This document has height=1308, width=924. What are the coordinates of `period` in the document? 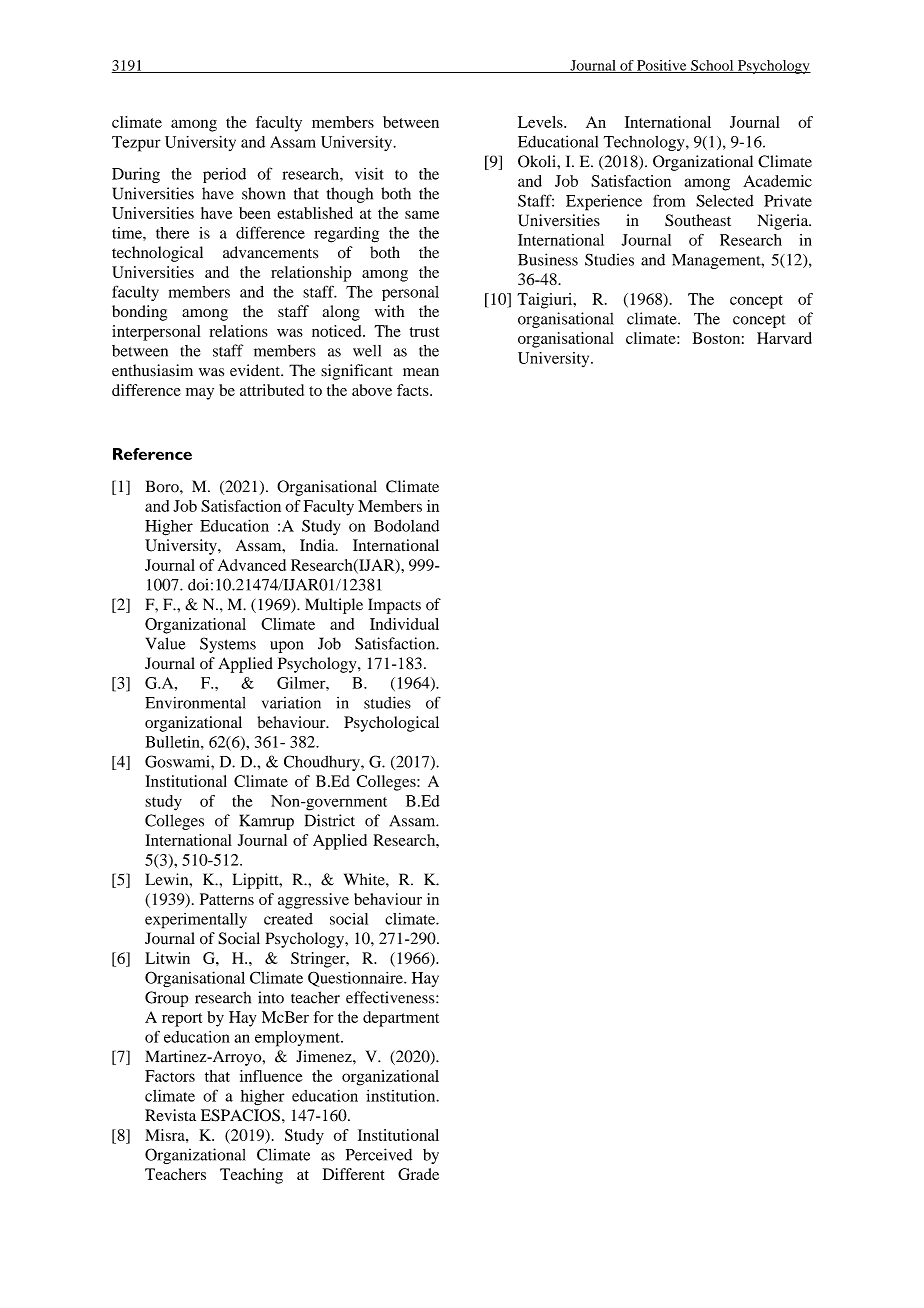 It's located at (224, 175).
